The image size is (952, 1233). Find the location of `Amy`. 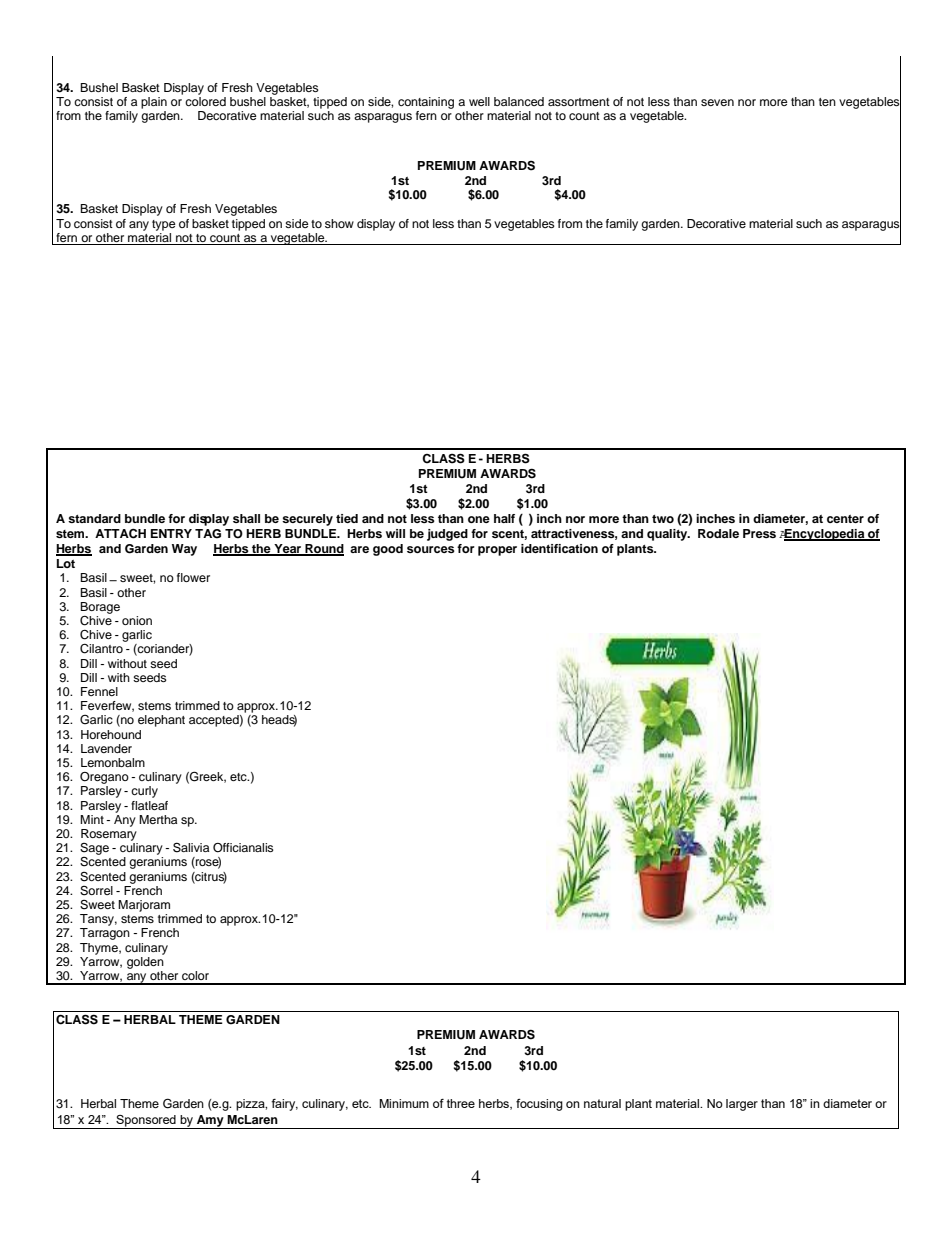

Amy is located at coordinates (210, 1122).
